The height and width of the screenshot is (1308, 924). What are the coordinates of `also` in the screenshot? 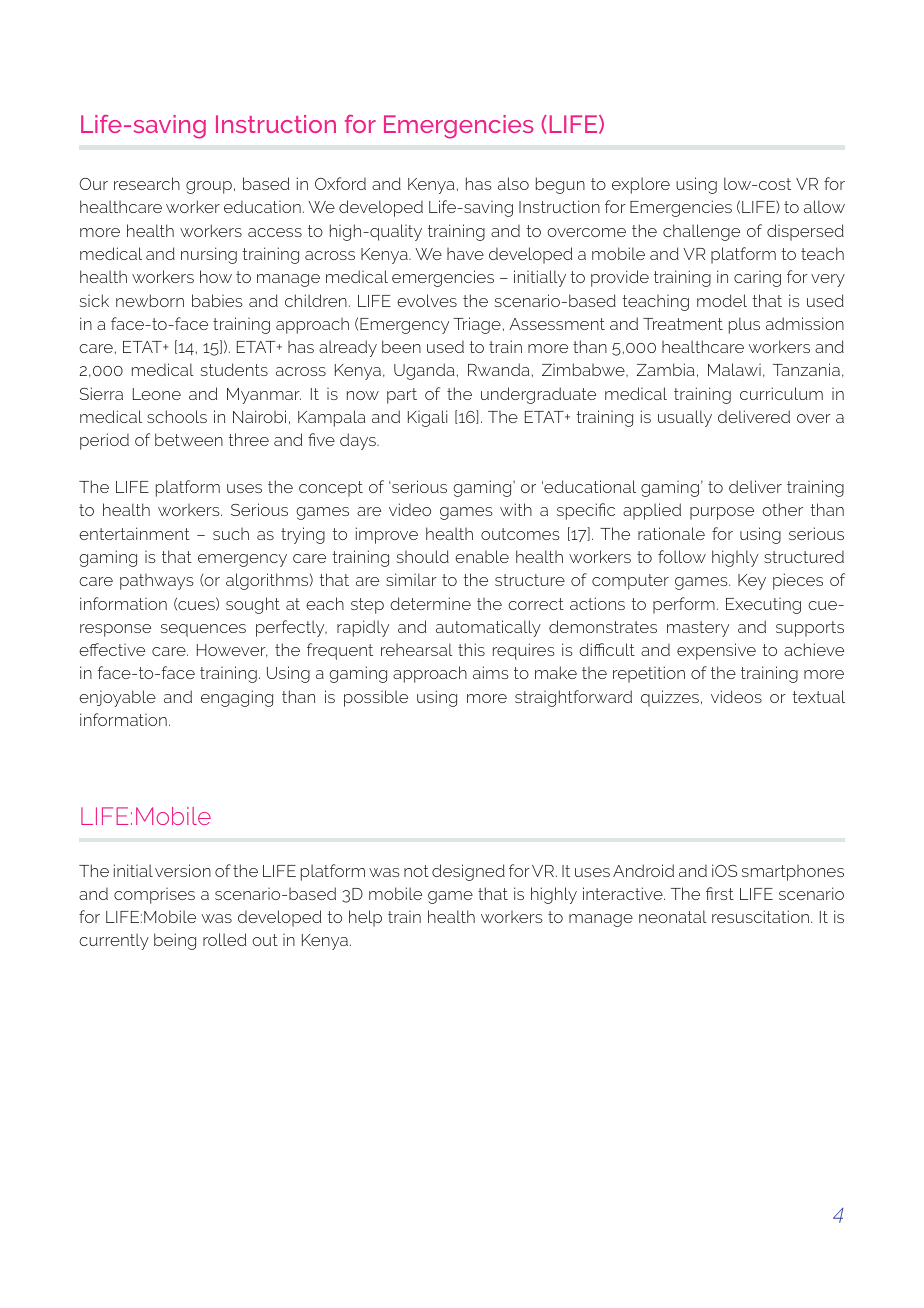 It's located at (513, 183).
